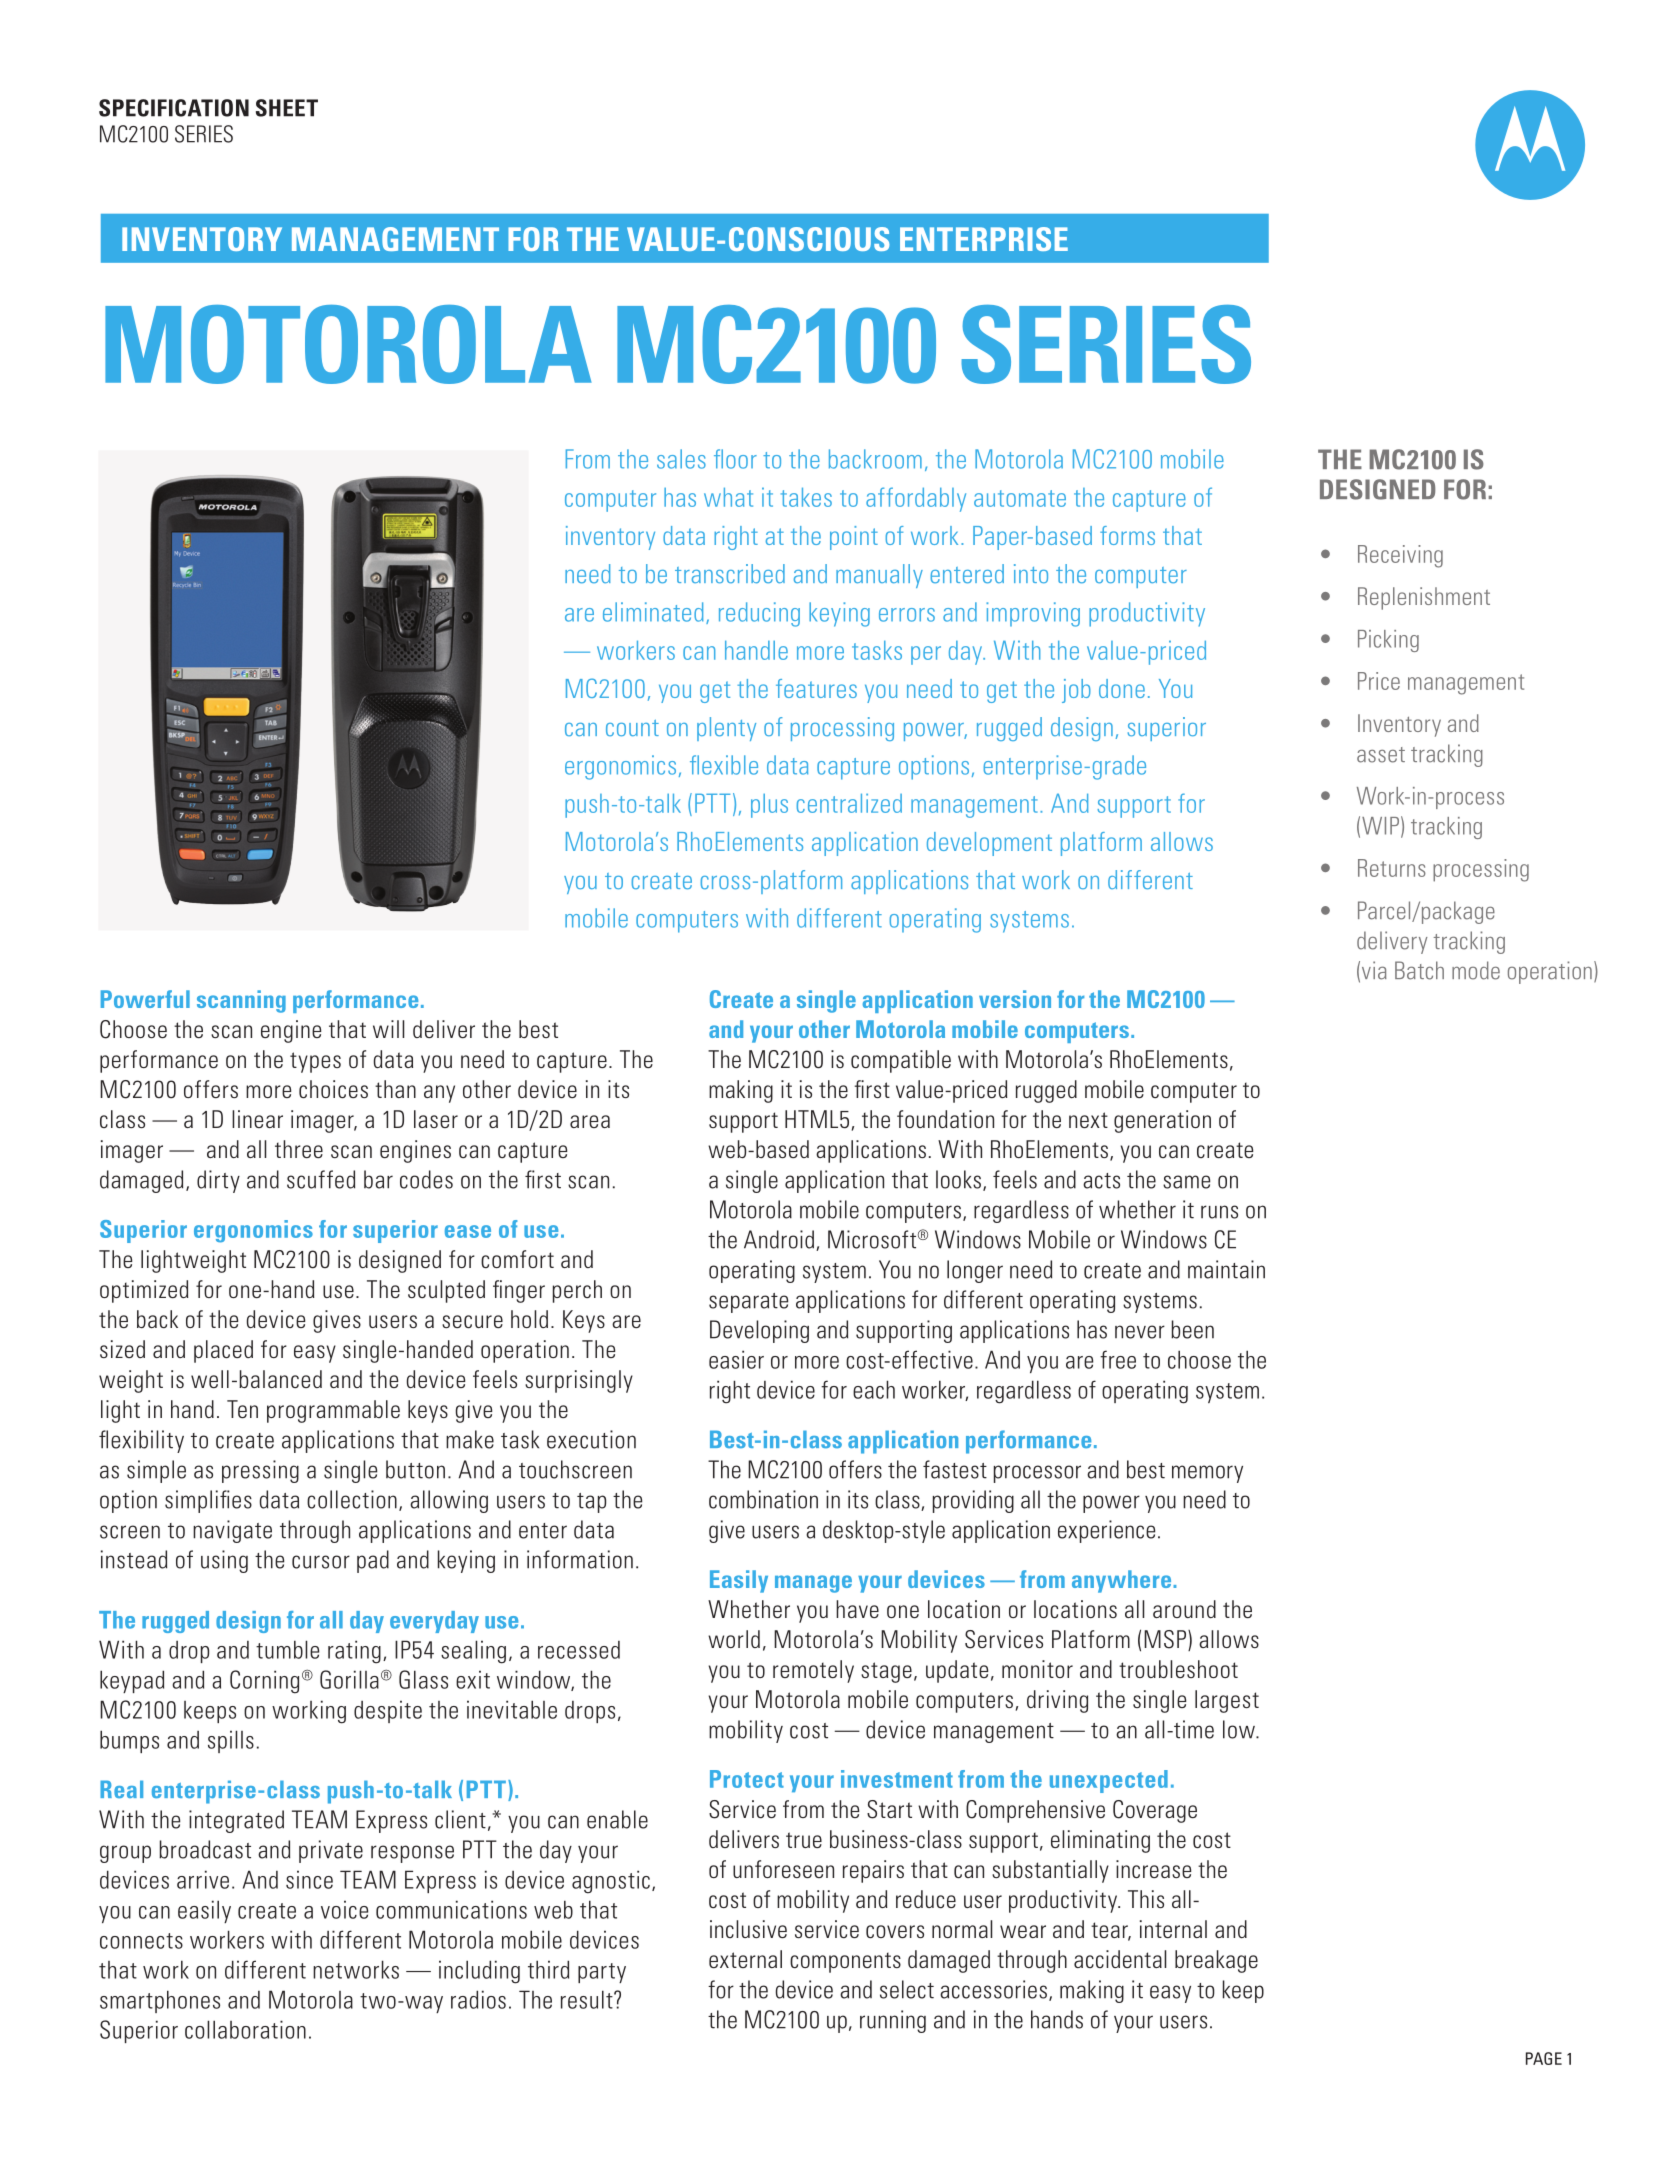  I want to click on floor, so click(735, 459).
